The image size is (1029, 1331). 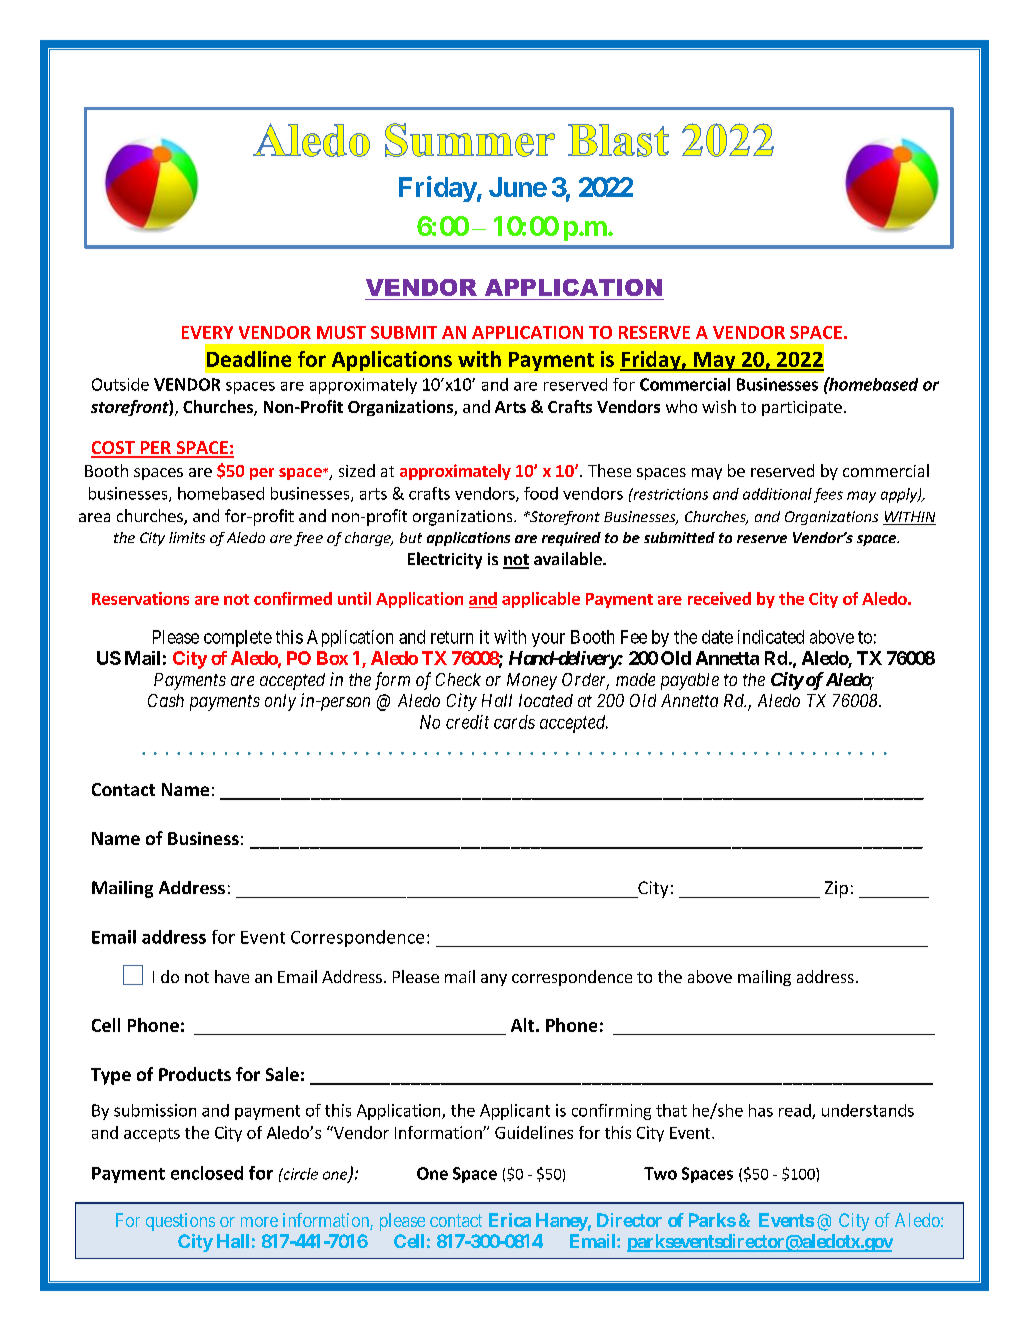 I want to click on credit, so click(x=467, y=722).
